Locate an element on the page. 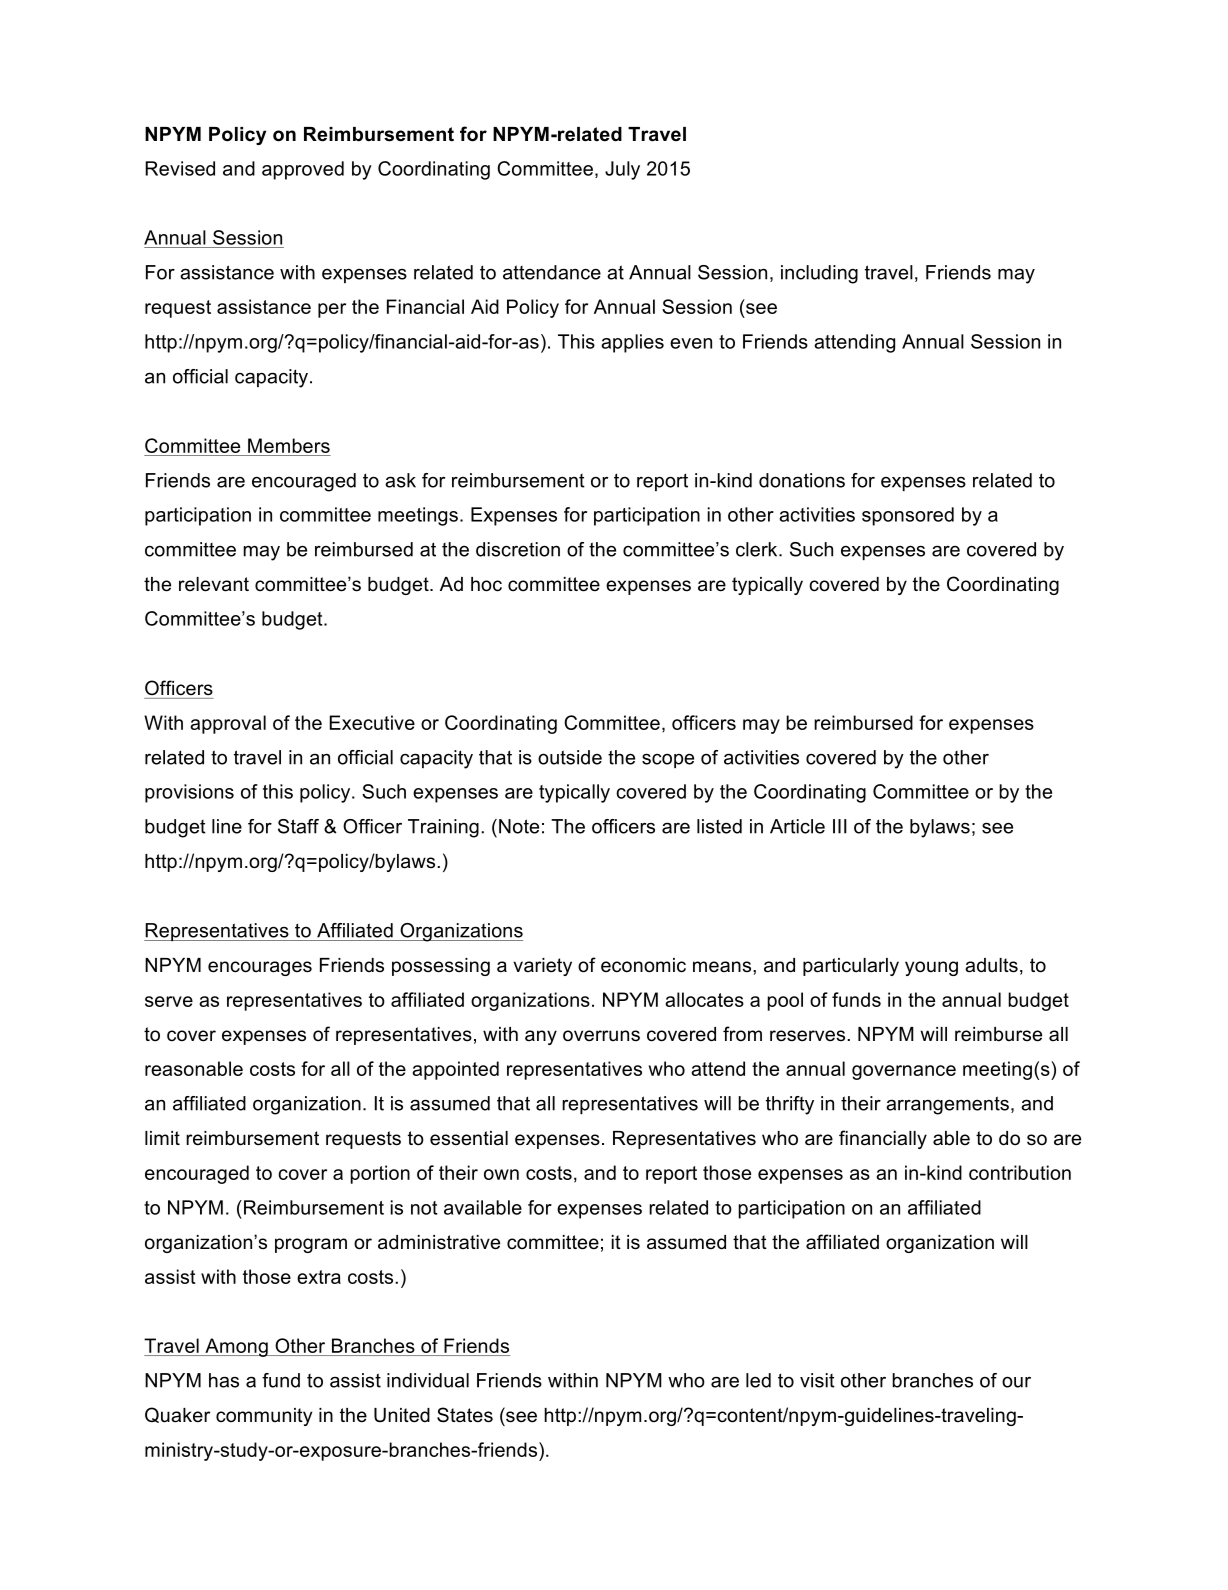 This image has width=1228, height=1590. July is located at coordinates (622, 170).
